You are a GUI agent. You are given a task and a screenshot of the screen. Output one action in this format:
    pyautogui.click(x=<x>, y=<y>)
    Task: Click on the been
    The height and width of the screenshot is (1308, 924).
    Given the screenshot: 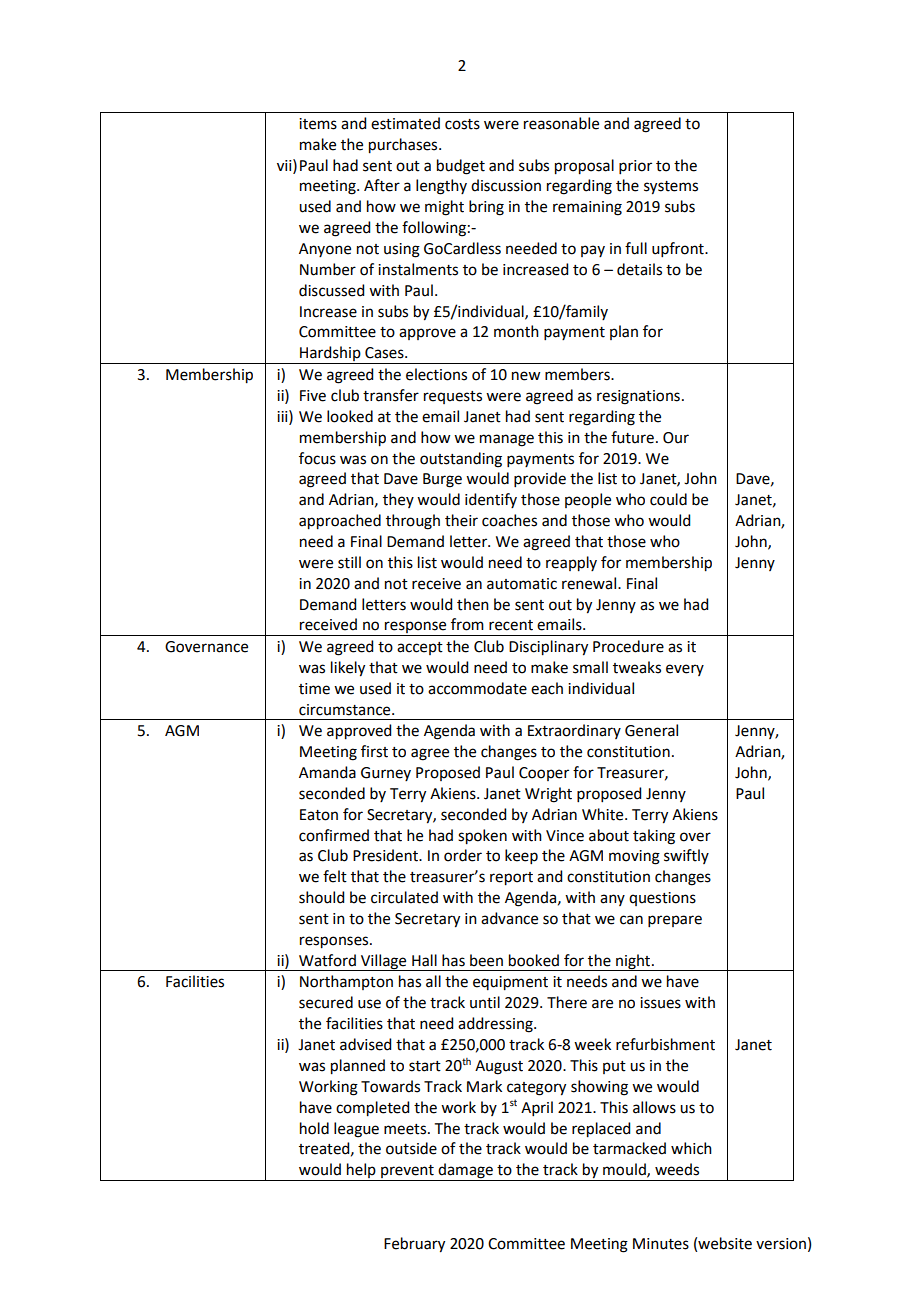 What is the action you would take?
    pyautogui.click(x=486, y=960)
